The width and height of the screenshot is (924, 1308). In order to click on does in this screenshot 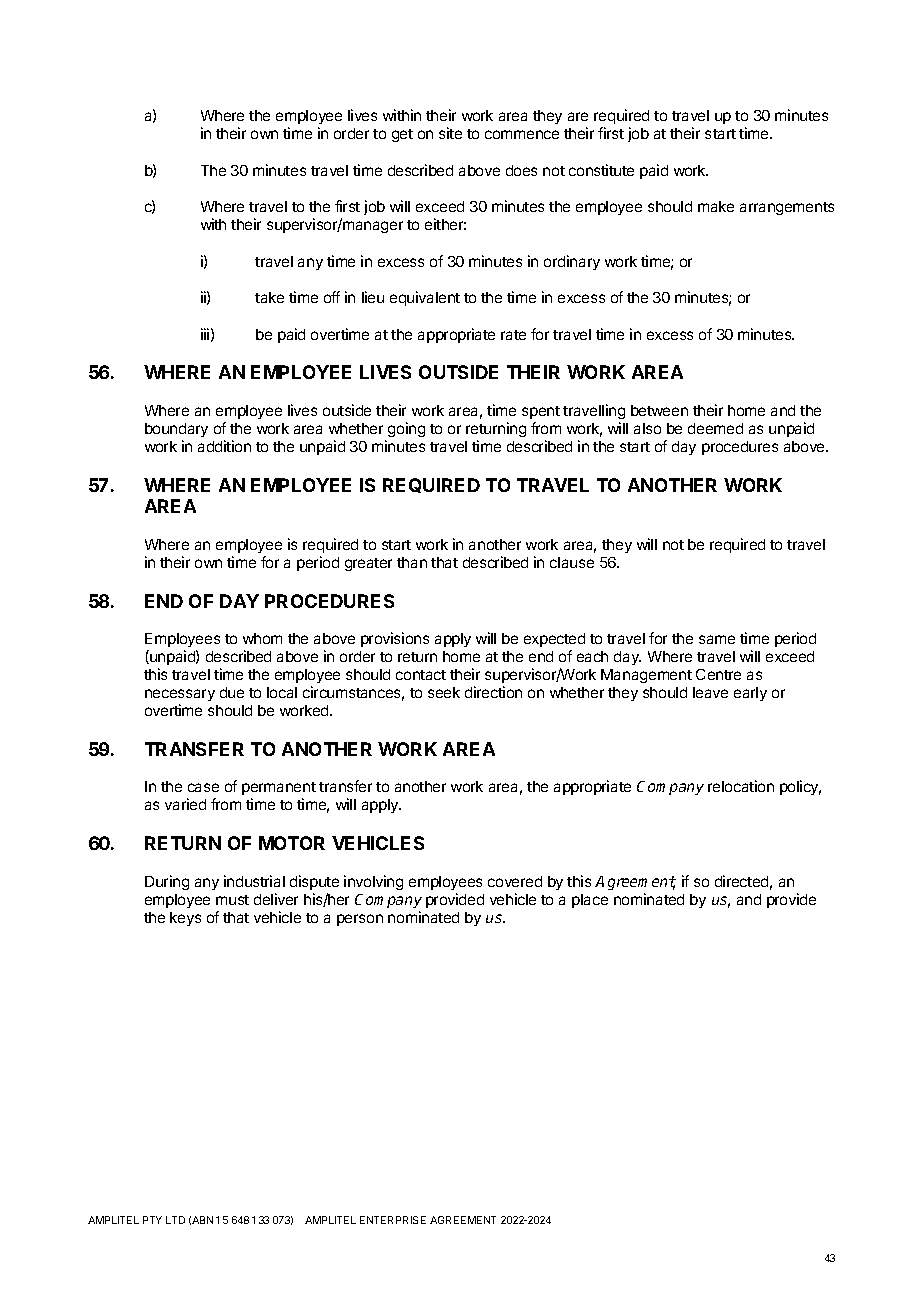, I will do `click(521, 170)`.
